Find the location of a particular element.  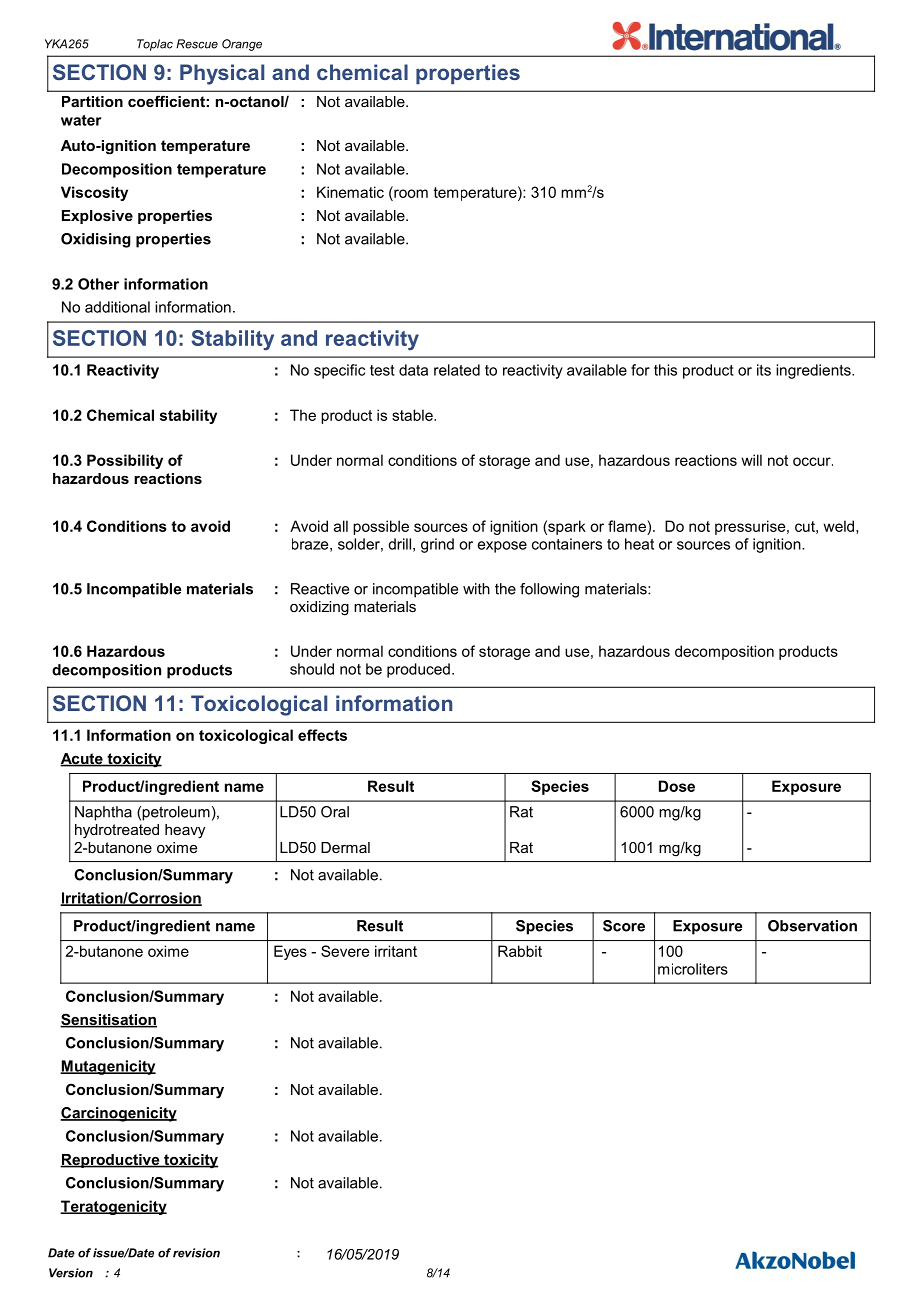

irritant is located at coordinates (396, 951).
